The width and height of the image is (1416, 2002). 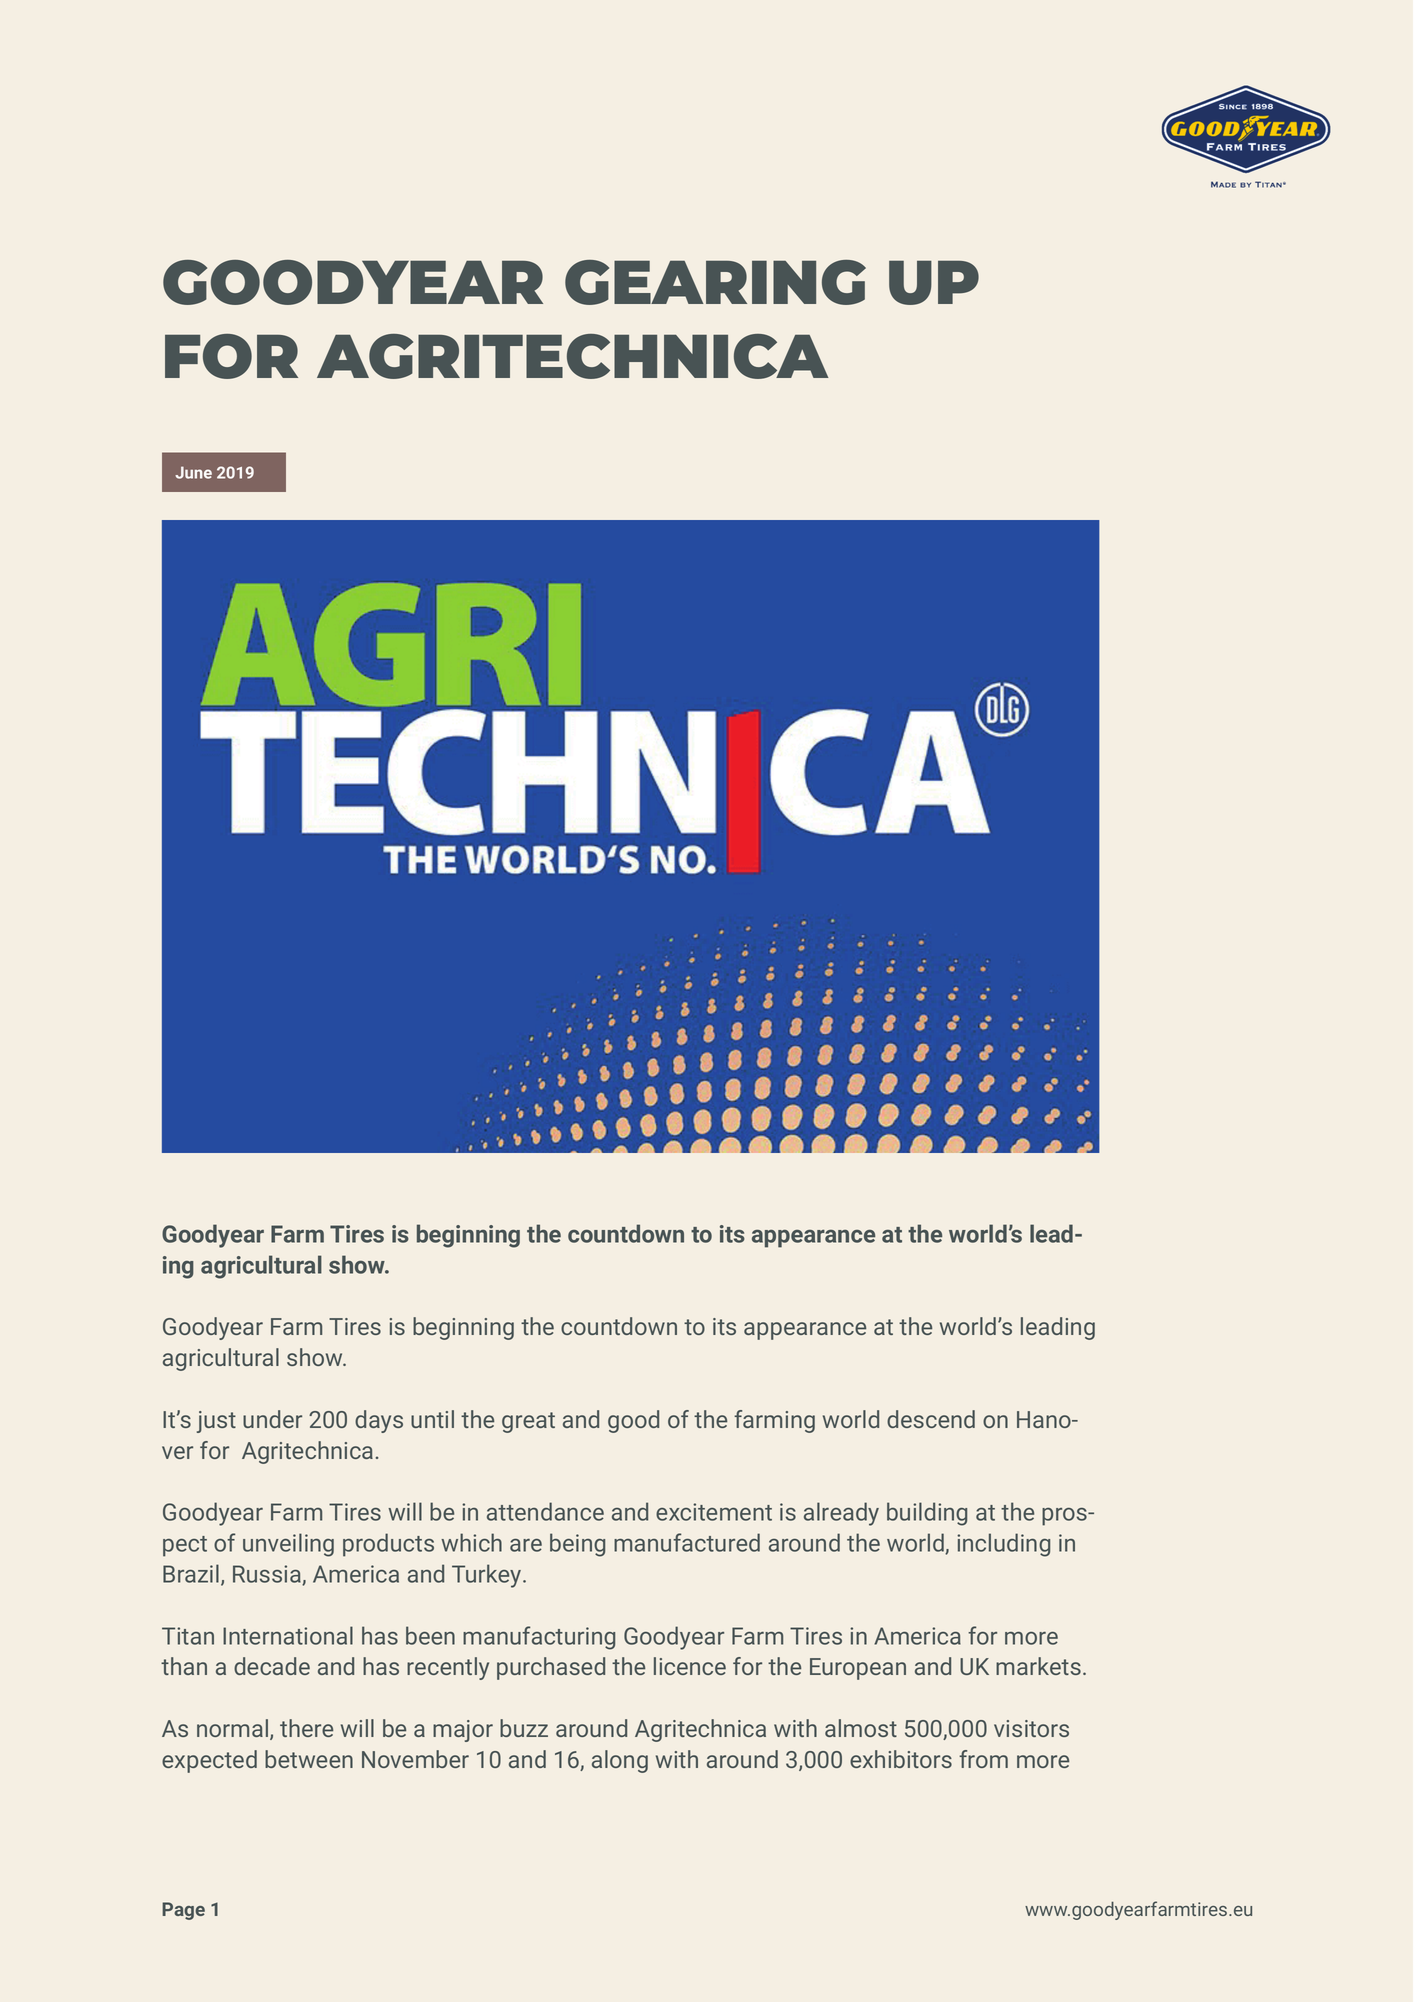 I want to click on GEARING, so click(x=715, y=282).
